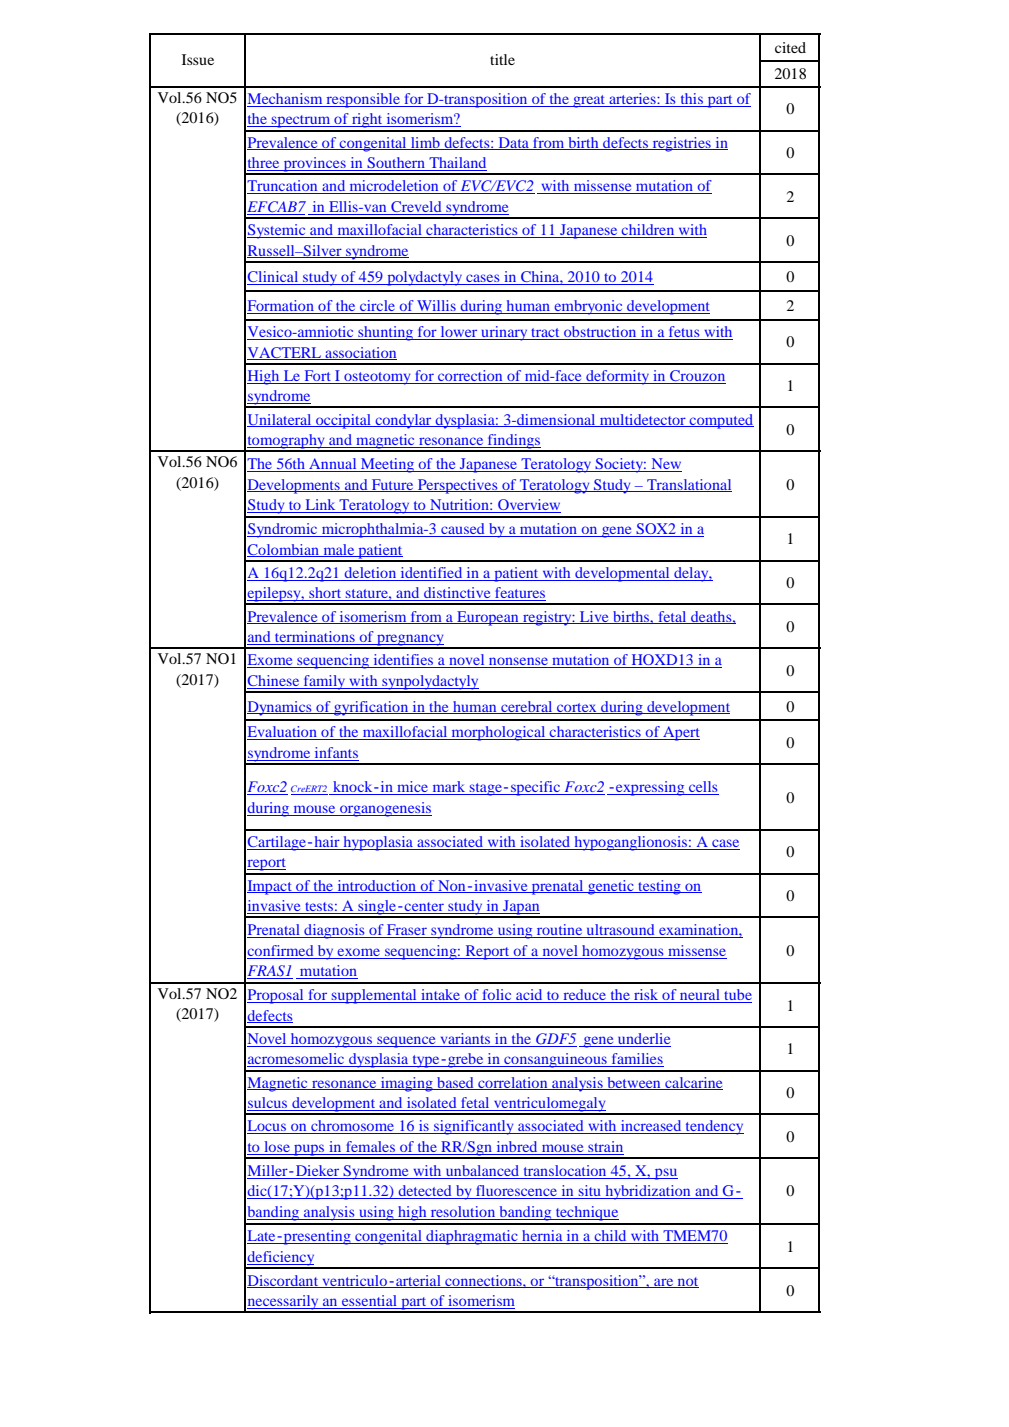 This screenshot has width=1009, height=1427. Describe the element at coordinates (688, 485) in the screenshot. I see `Translational` at that location.
